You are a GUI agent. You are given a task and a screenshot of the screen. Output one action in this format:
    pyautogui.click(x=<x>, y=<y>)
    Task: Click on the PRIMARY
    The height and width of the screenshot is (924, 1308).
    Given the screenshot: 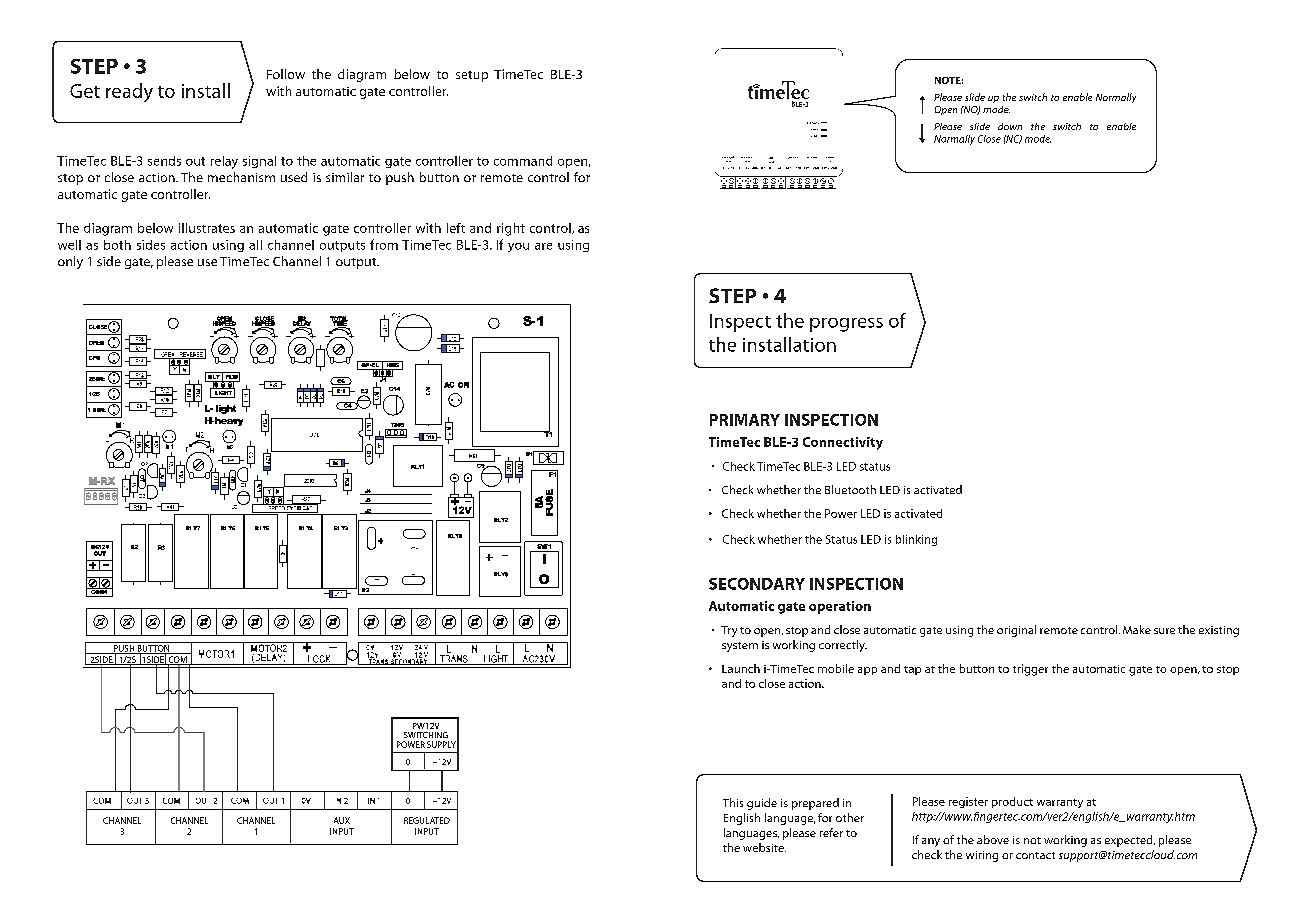 What is the action you would take?
    pyautogui.click(x=745, y=420)
